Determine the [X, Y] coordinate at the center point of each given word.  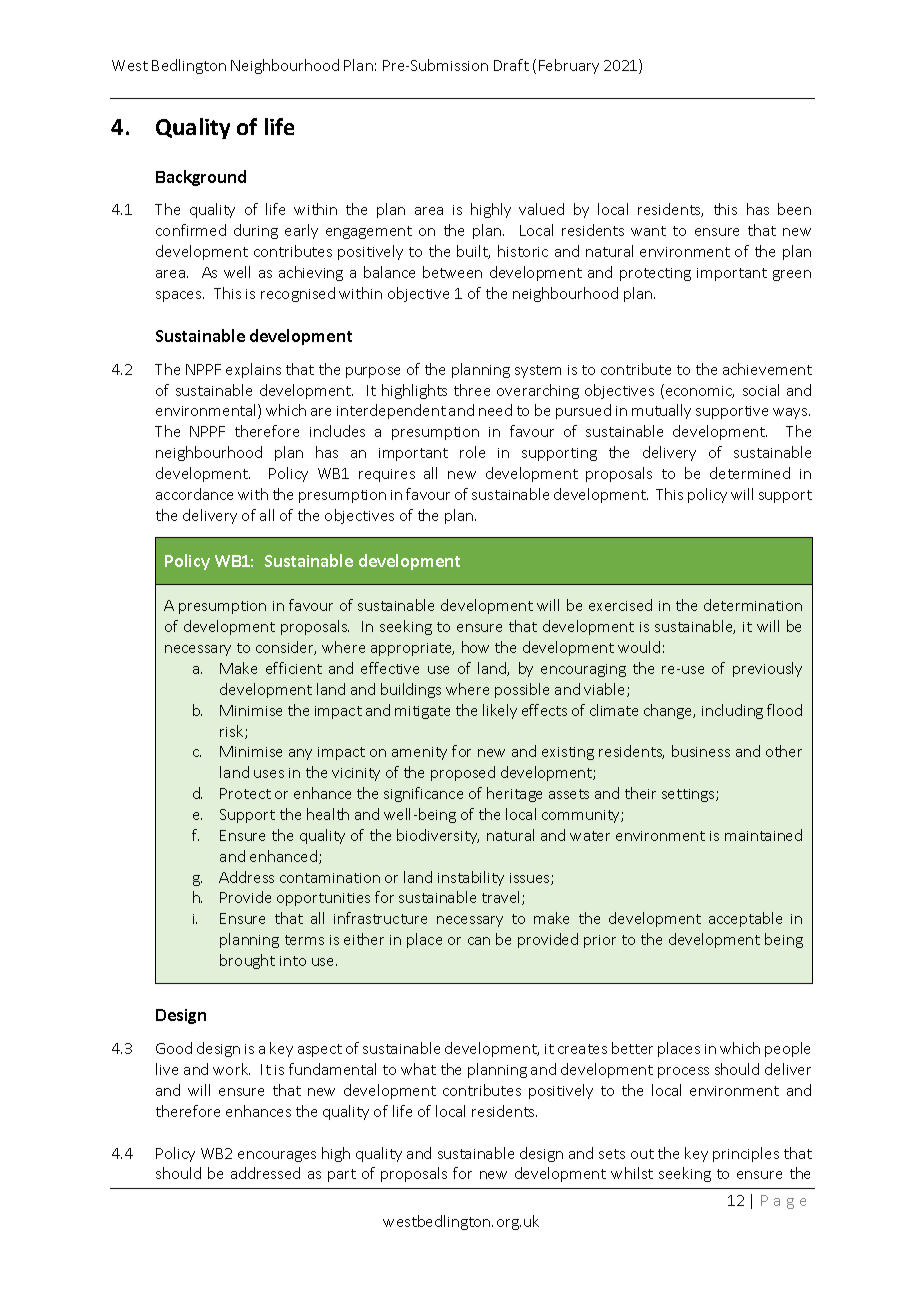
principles [746, 1154]
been [794, 209]
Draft [511, 65]
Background [201, 178]
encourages [277, 1156]
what [418, 1069]
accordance [194, 494]
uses [269, 774]
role [472, 452]
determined [750, 473]
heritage [514, 794]
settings [689, 795]
